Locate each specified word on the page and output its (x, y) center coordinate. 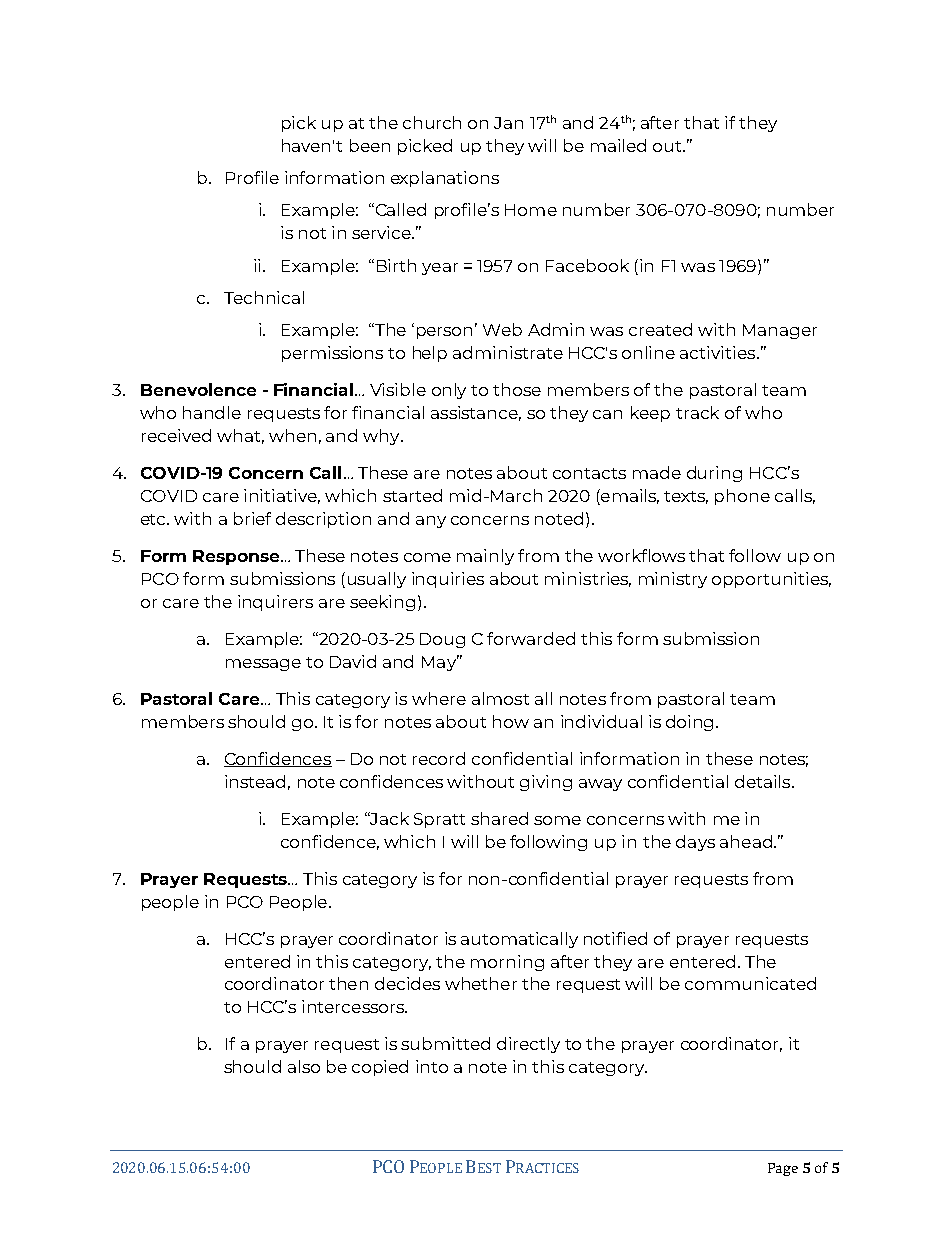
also (304, 1066)
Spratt (439, 820)
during (714, 474)
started (412, 495)
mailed (618, 145)
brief (252, 518)
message (263, 665)
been (370, 145)
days (695, 843)
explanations (445, 179)
